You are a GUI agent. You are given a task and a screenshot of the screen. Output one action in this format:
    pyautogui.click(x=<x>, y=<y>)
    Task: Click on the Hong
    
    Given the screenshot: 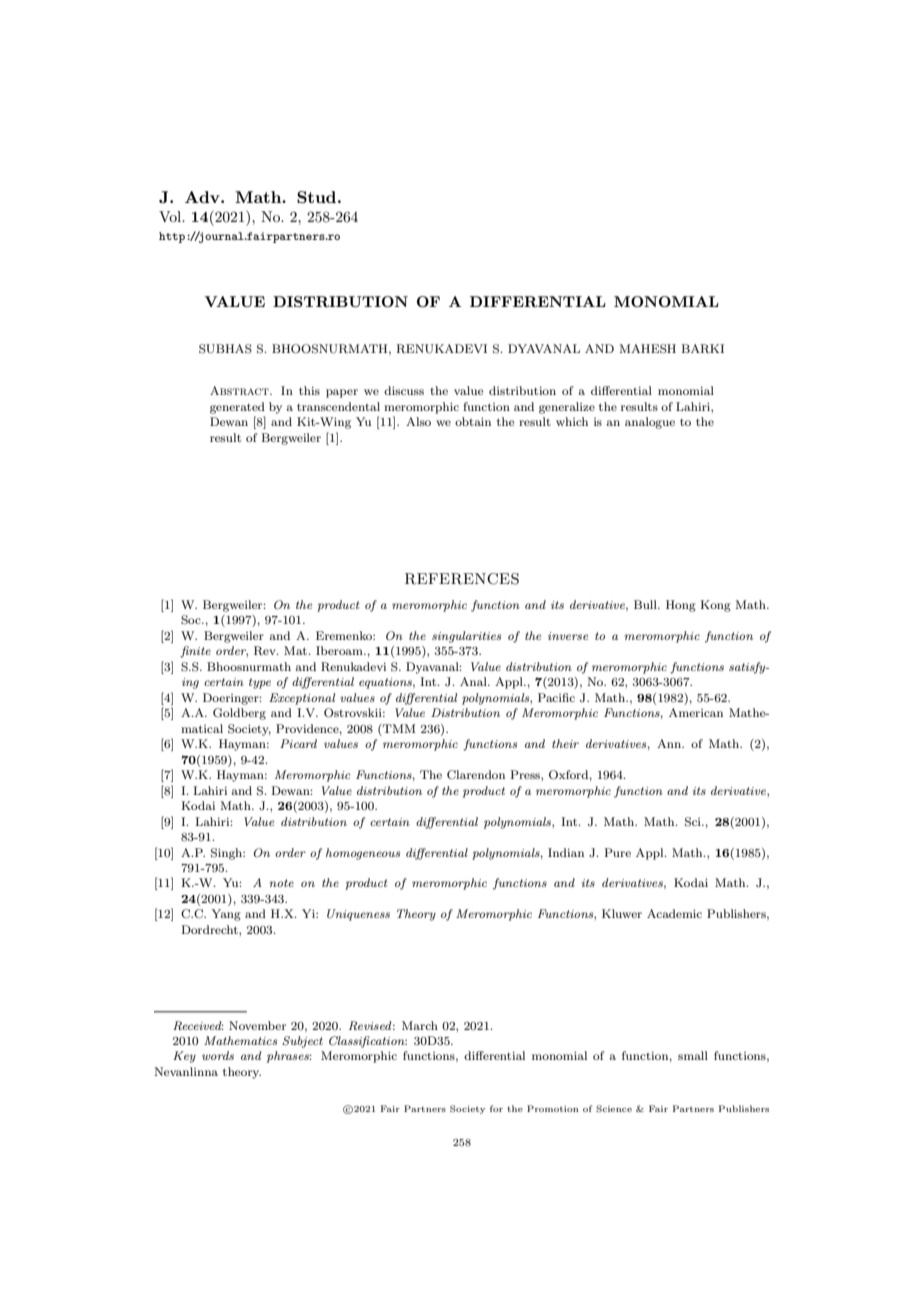 What is the action you would take?
    pyautogui.click(x=681, y=606)
